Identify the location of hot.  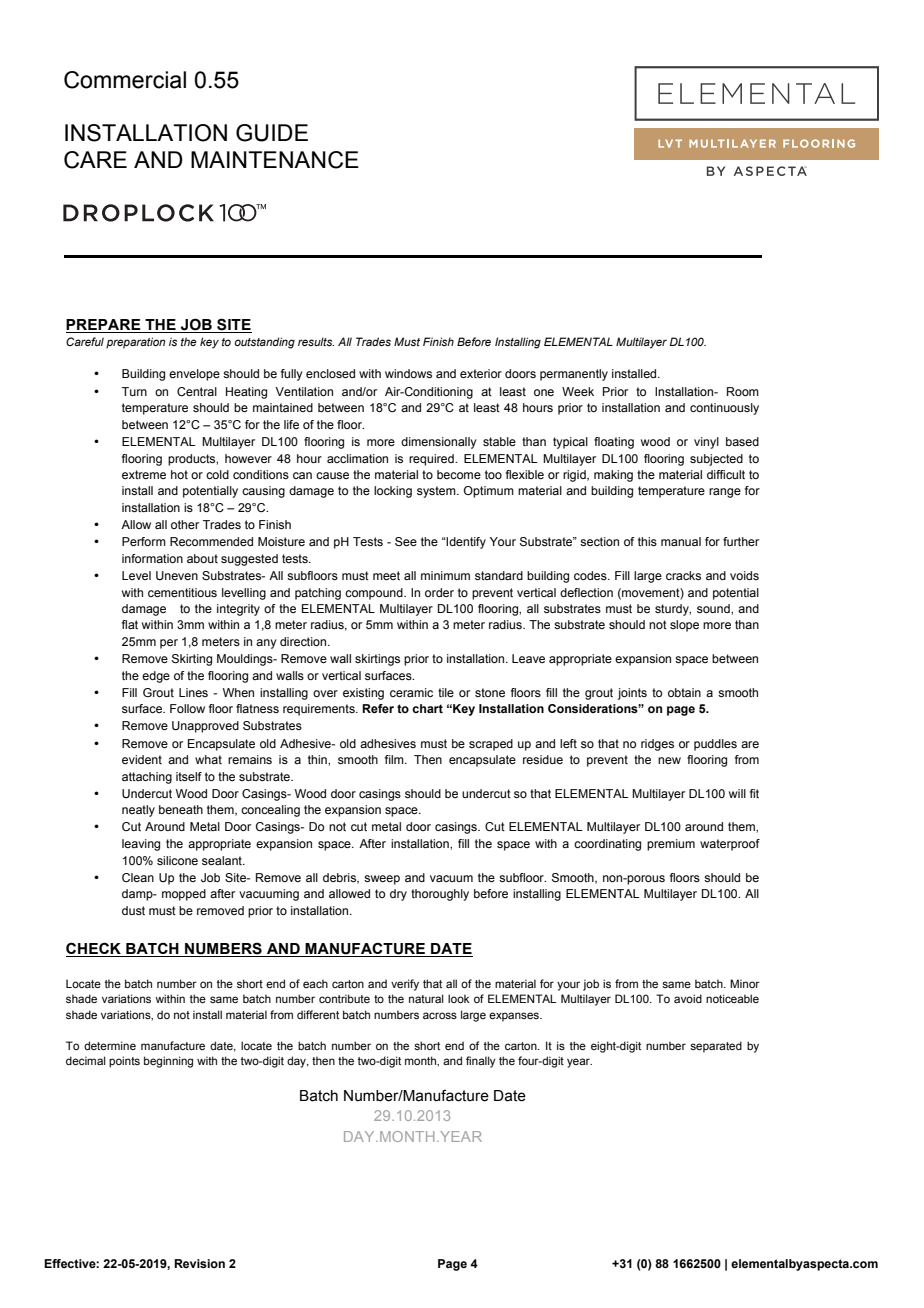
(179, 474).
